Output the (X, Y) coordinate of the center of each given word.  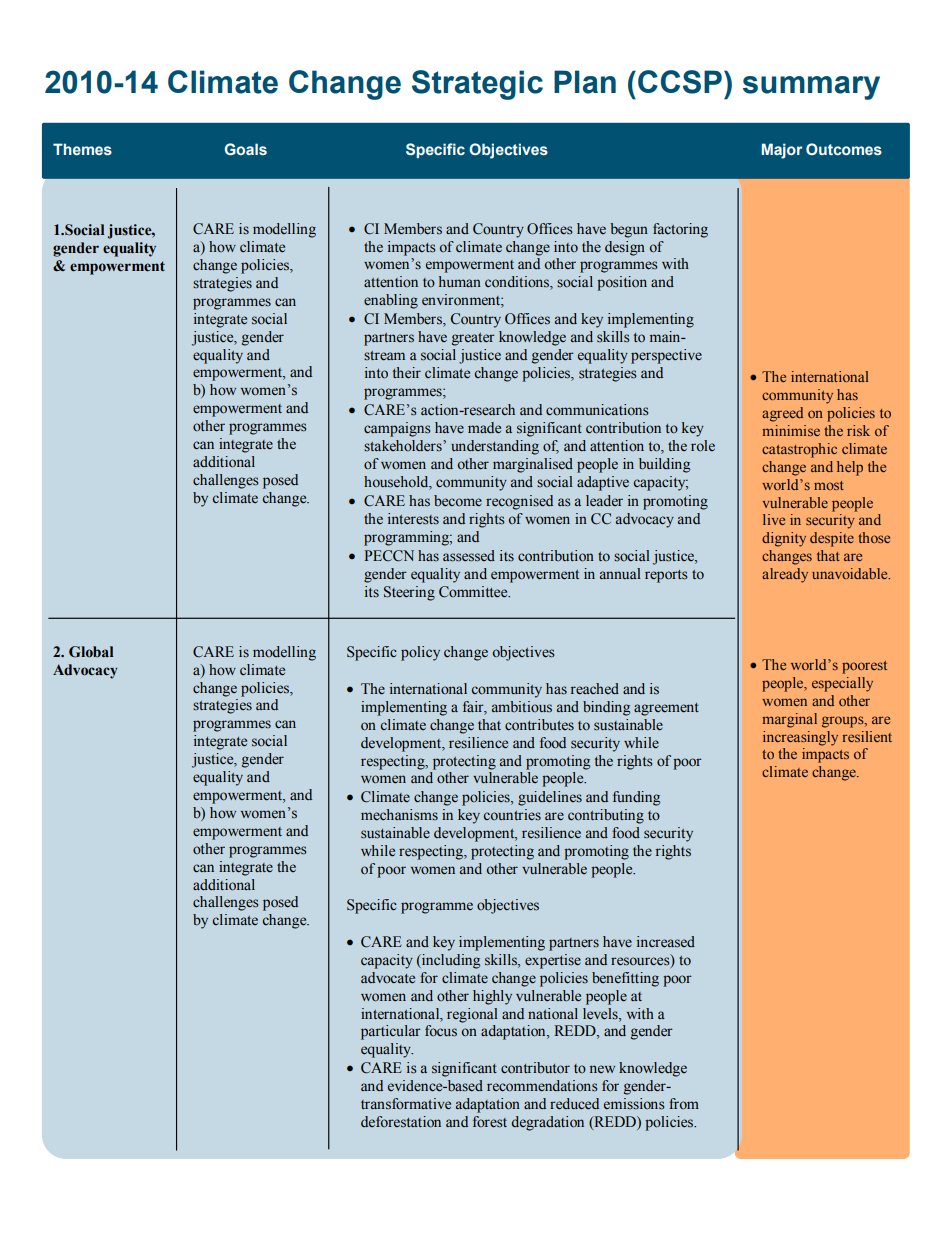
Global (91, 652)
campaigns (397, 429)
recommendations (542, 1086)
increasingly (800, 738)
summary (811, 88)
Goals (246, 149)
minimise (791, 430)
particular (391, 1032)
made (484, 428)
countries (512, 815)
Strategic (477, 85)
